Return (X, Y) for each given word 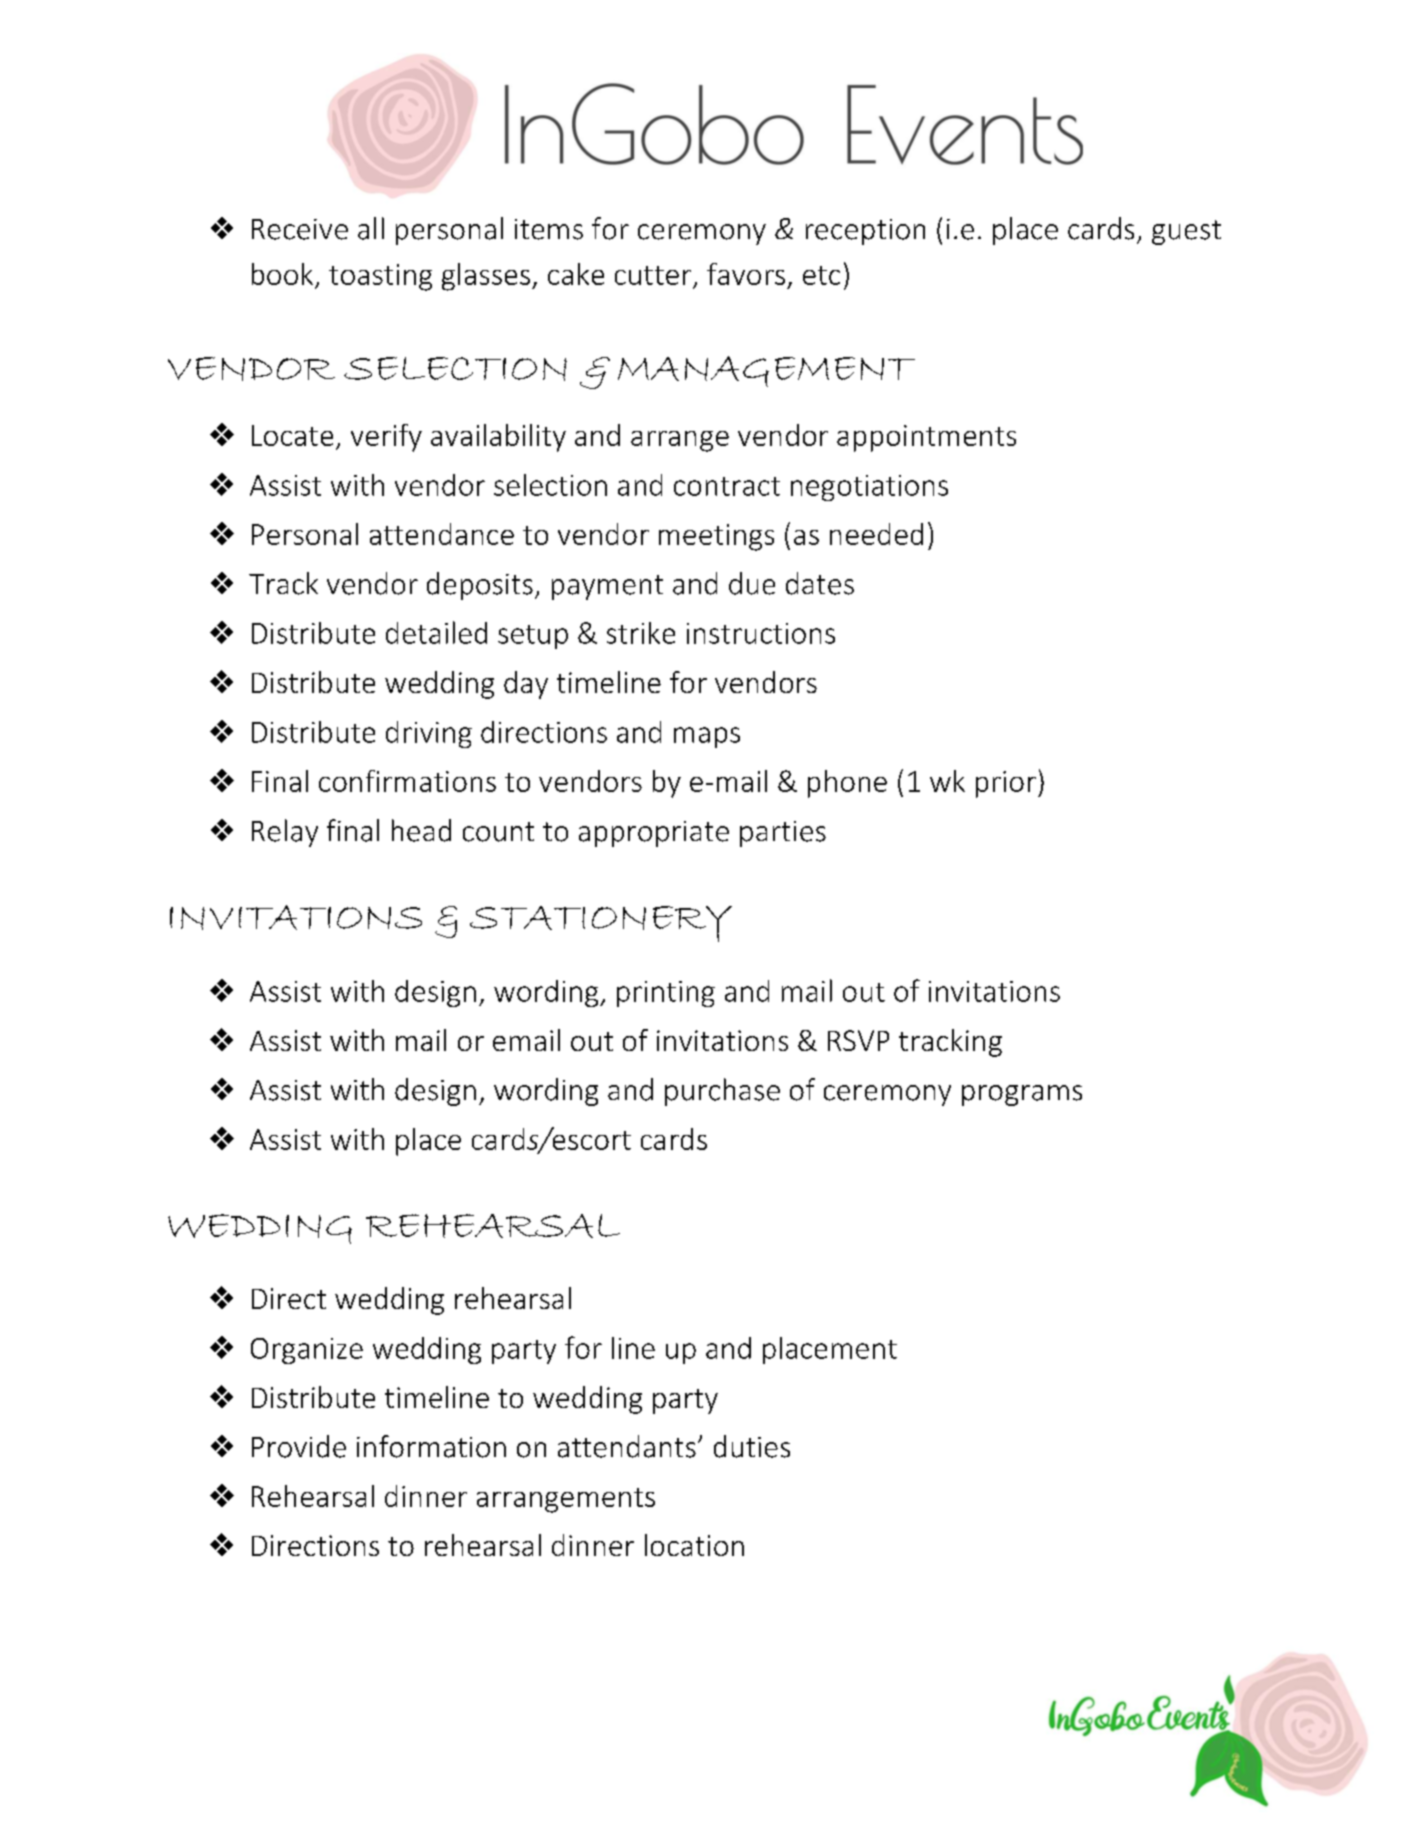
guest (1186, 232)
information (431, 1446)
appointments (926, 438)
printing (666, 994)
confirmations (407, 781)
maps (707, 737)
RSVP (858, 1040)
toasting (380, 277)
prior (1006, 784)
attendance (442, 534)
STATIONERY (601, 924)
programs (1022, 1095)
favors (746, 274)
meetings (716, 537)
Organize (307, 1351)
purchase (722, 1092)
